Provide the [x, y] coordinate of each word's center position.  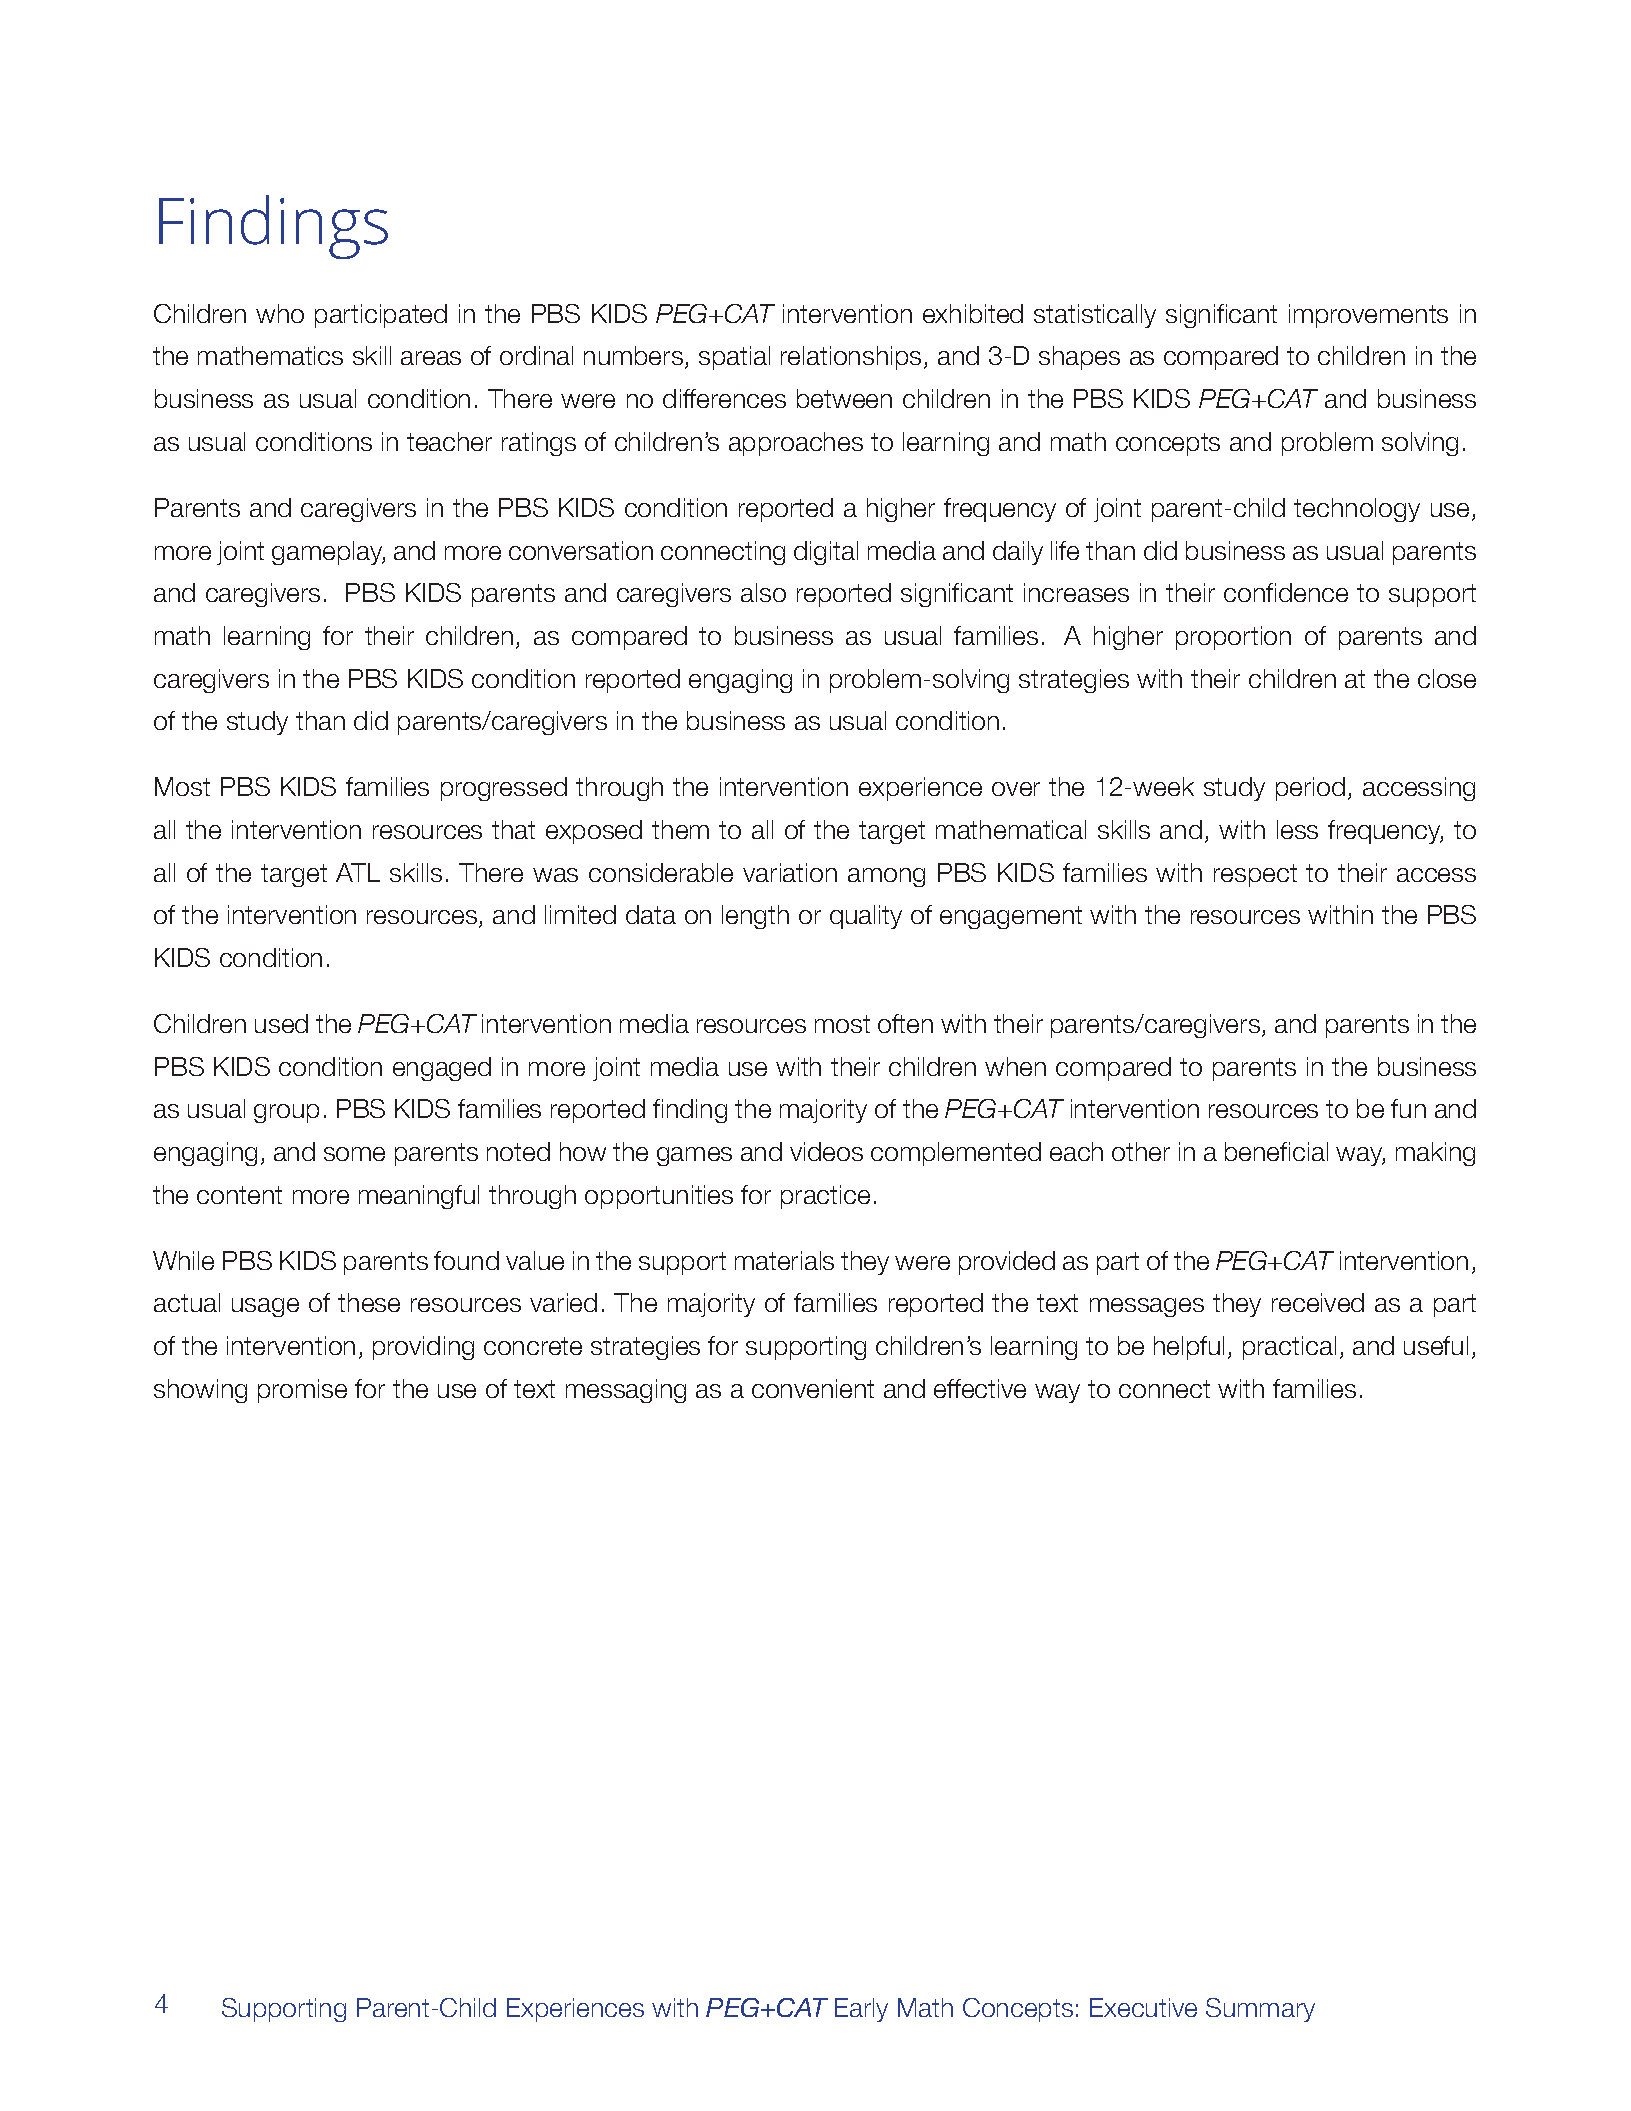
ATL [358, 872]
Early [861, 2010]
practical [1289, 1348]
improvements [1368, 316]
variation [790, 872]
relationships [851, 358]
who [280, 313]
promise [302, 1391]
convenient [813, 1388]
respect [1255, 875]
